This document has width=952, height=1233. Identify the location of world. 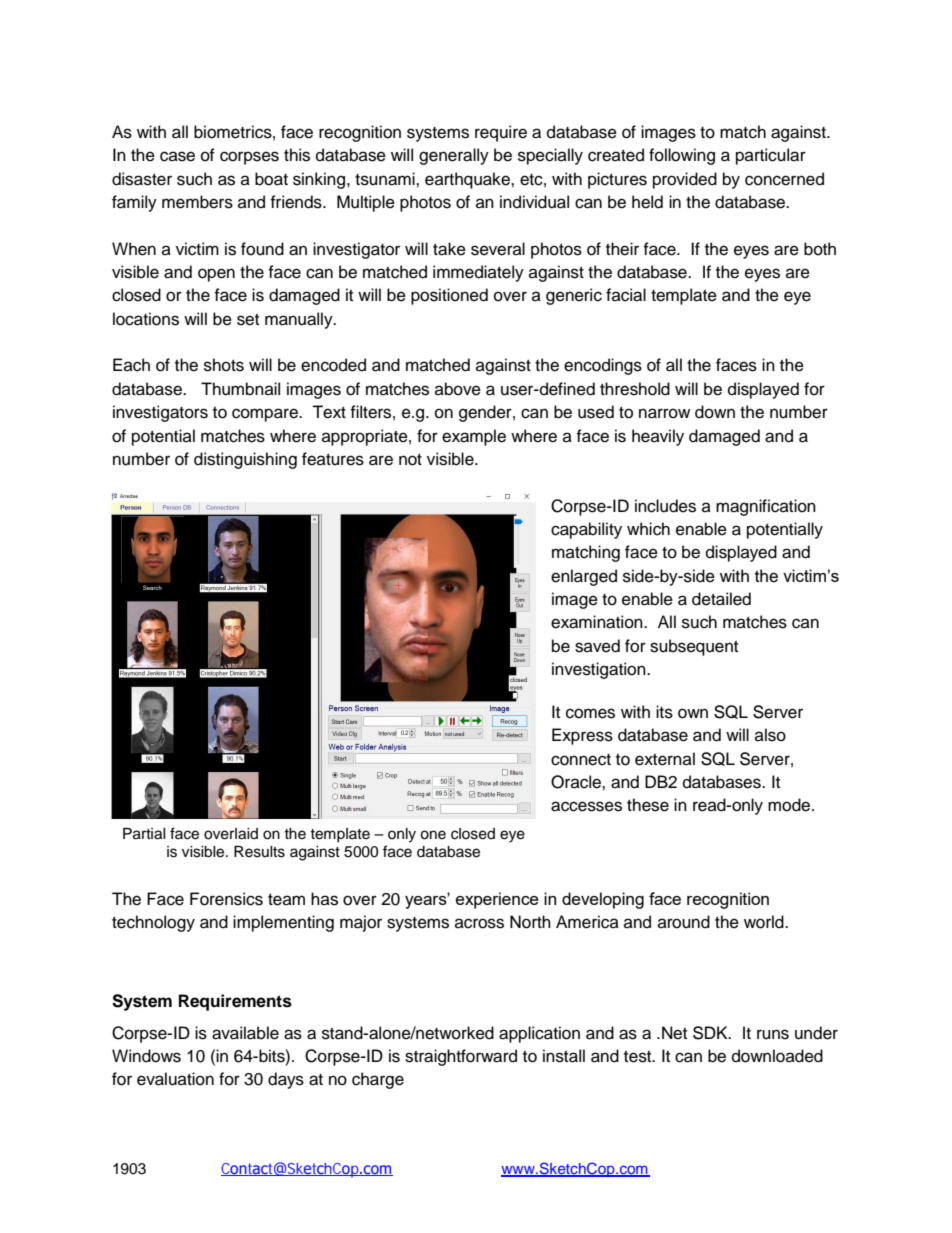
(765, 922).
